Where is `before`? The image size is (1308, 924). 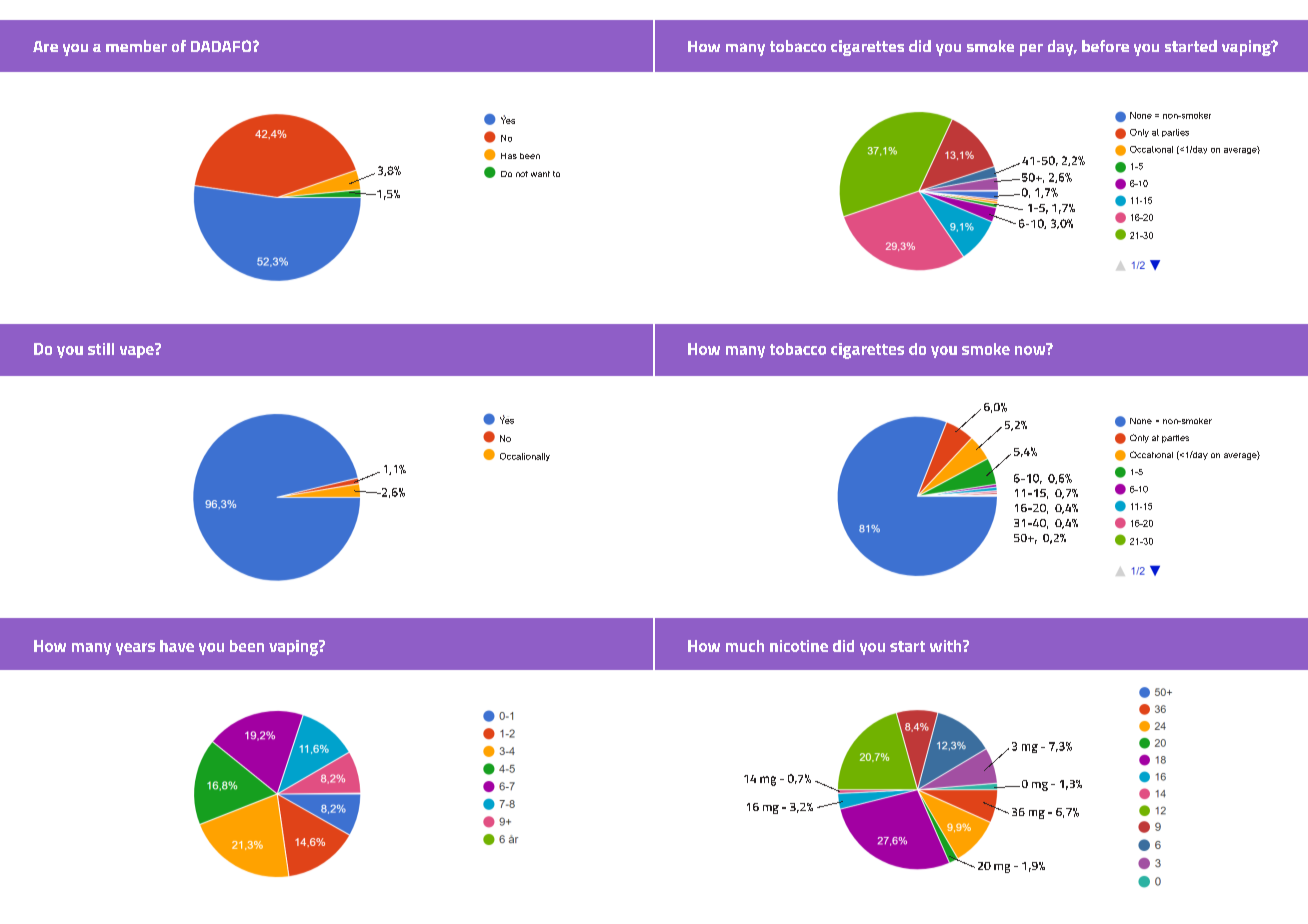 before is located at coordinates (1105, 46).
